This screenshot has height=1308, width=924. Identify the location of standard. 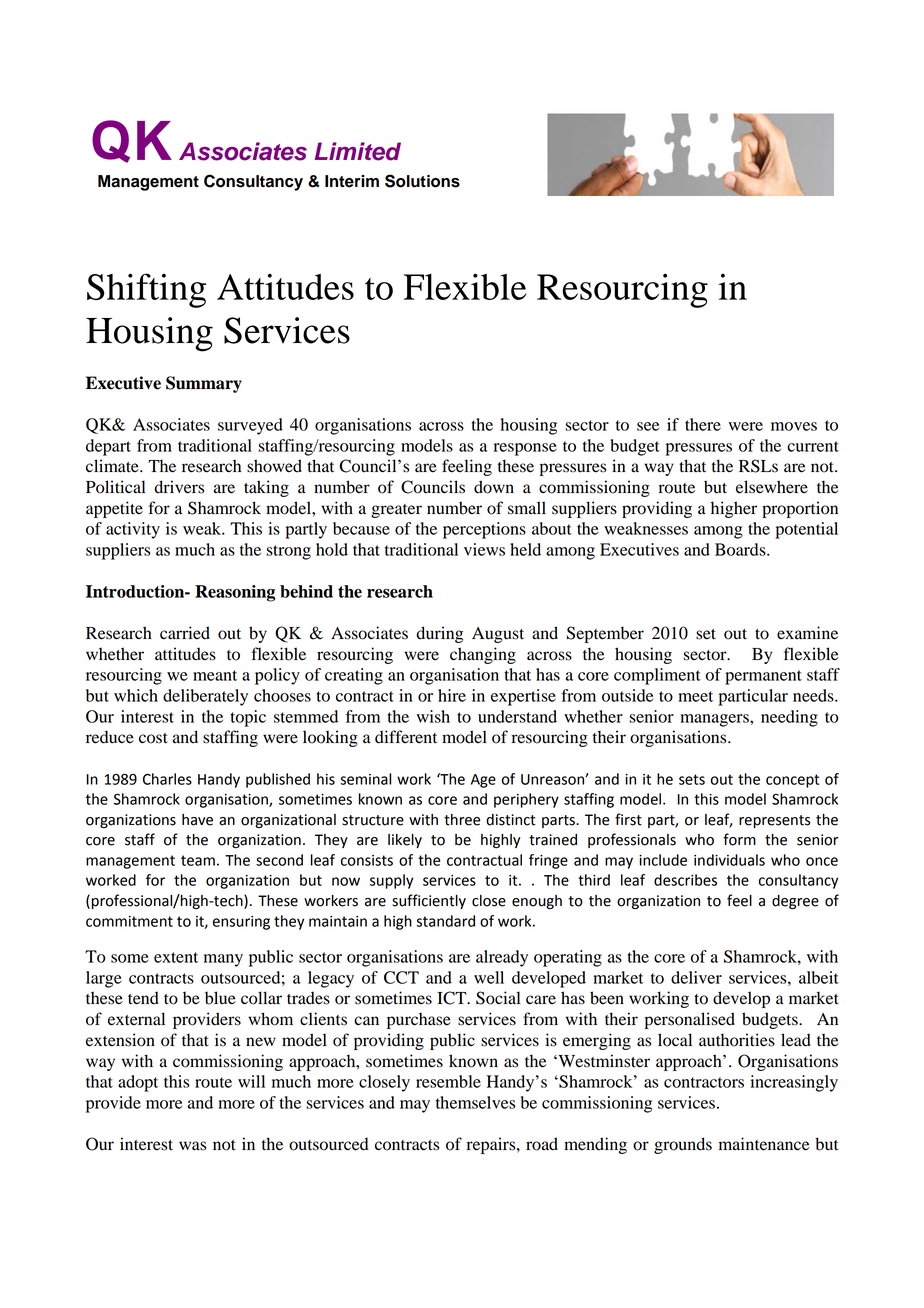
(445, 921).
